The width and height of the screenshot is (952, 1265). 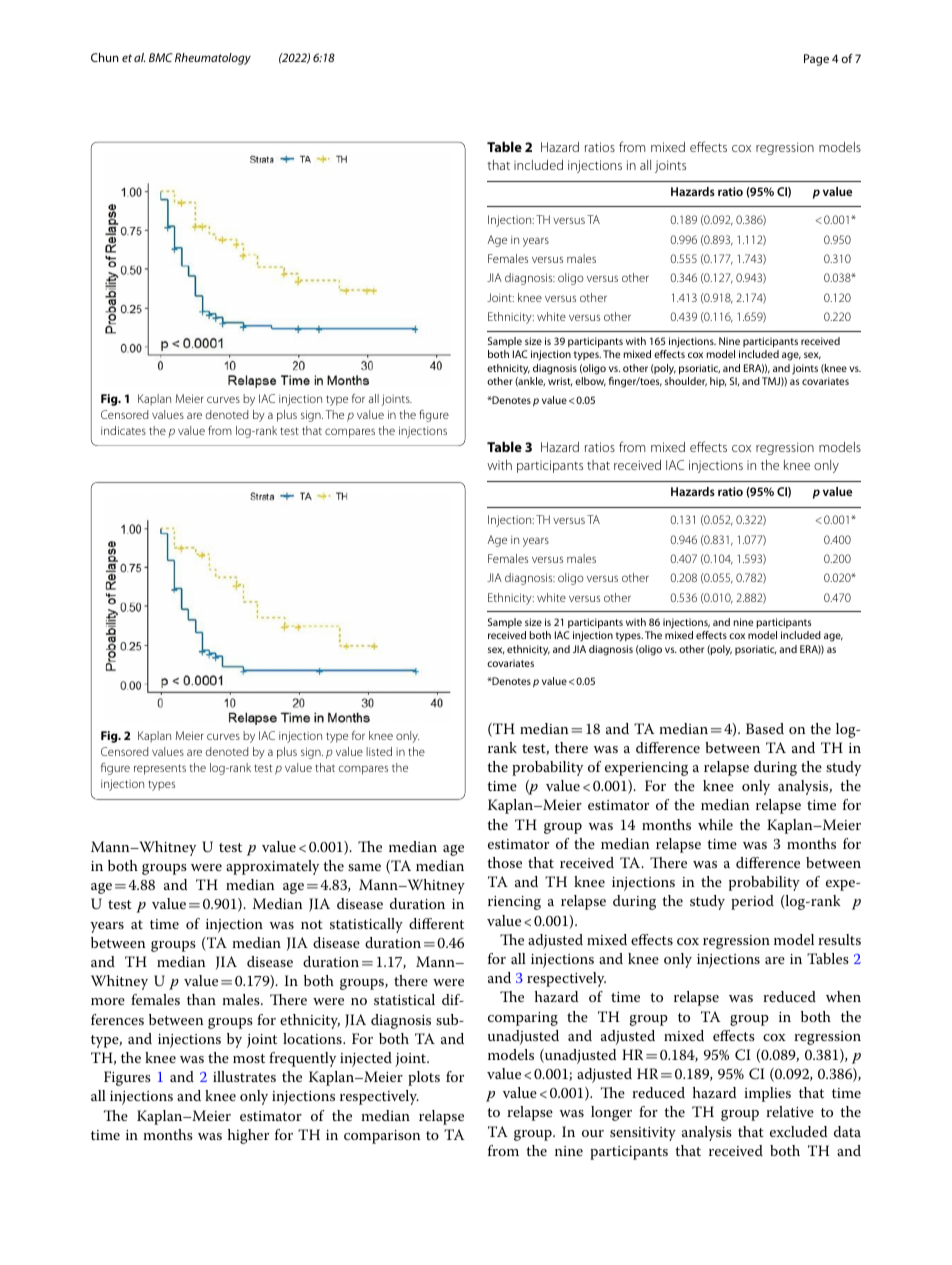 I want to click on Based, so click(x=765, y=728).
